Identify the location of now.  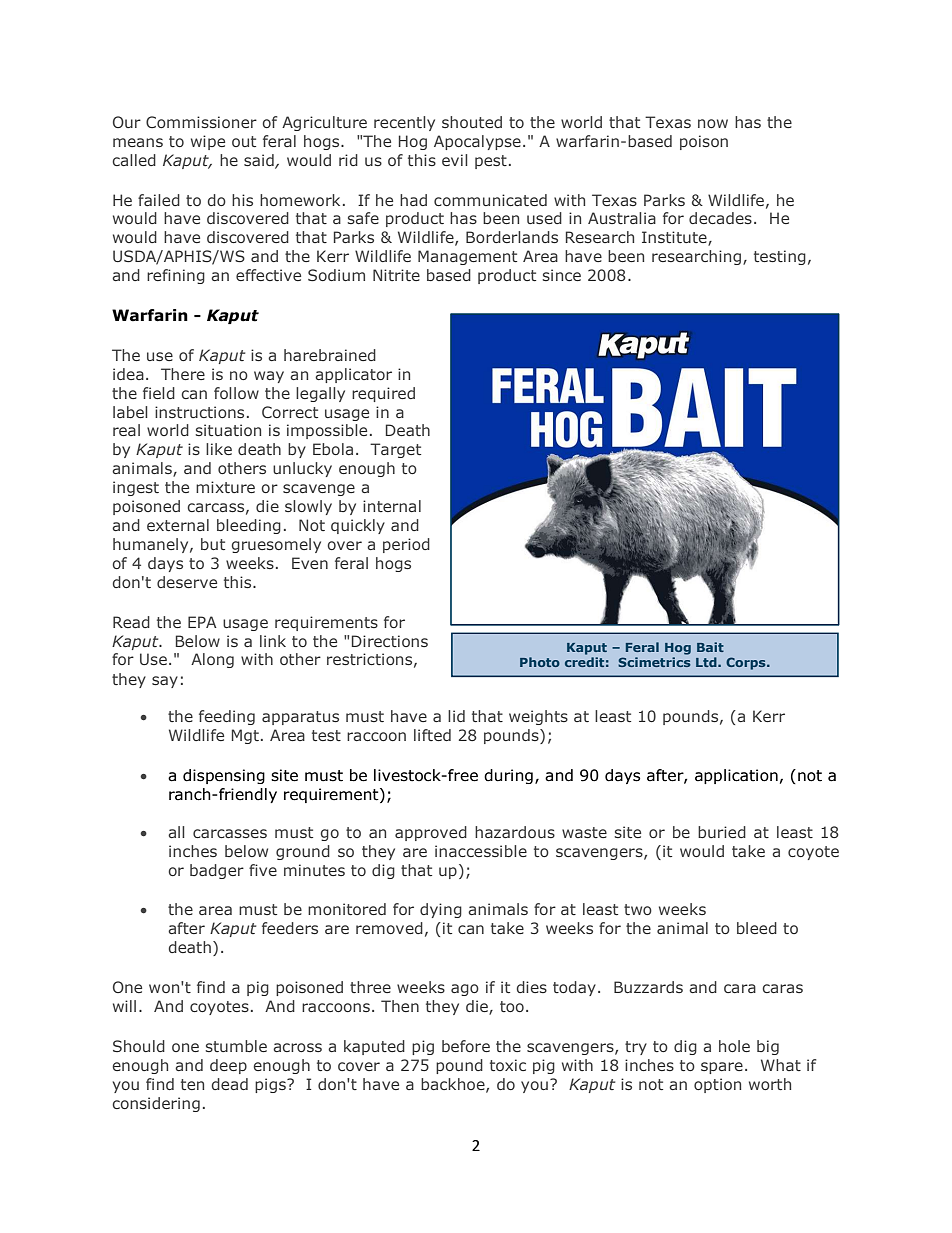
(713, 123).
